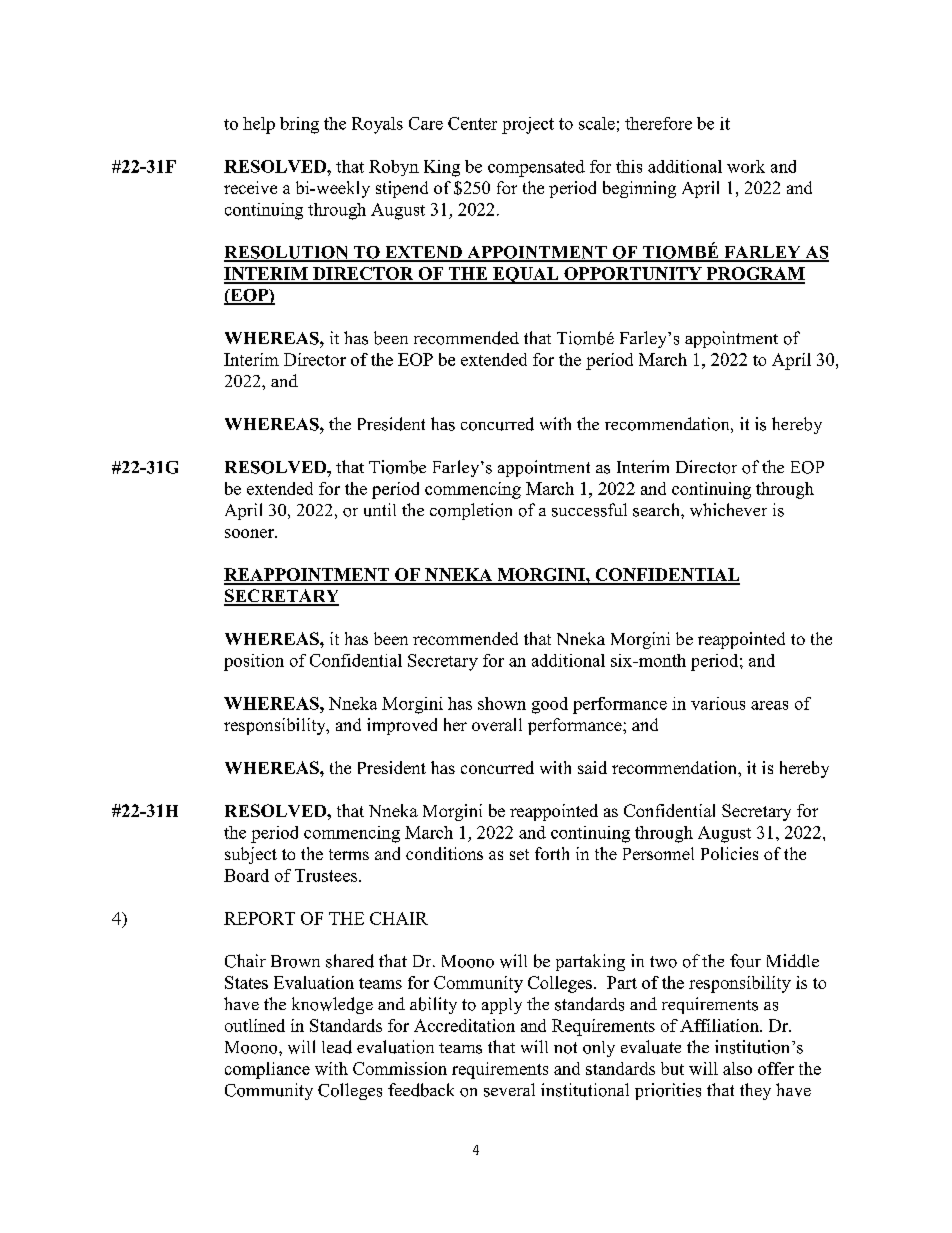 This screenshot has width=952, height=1233. I want to click on whichever, so click(728, 510).
